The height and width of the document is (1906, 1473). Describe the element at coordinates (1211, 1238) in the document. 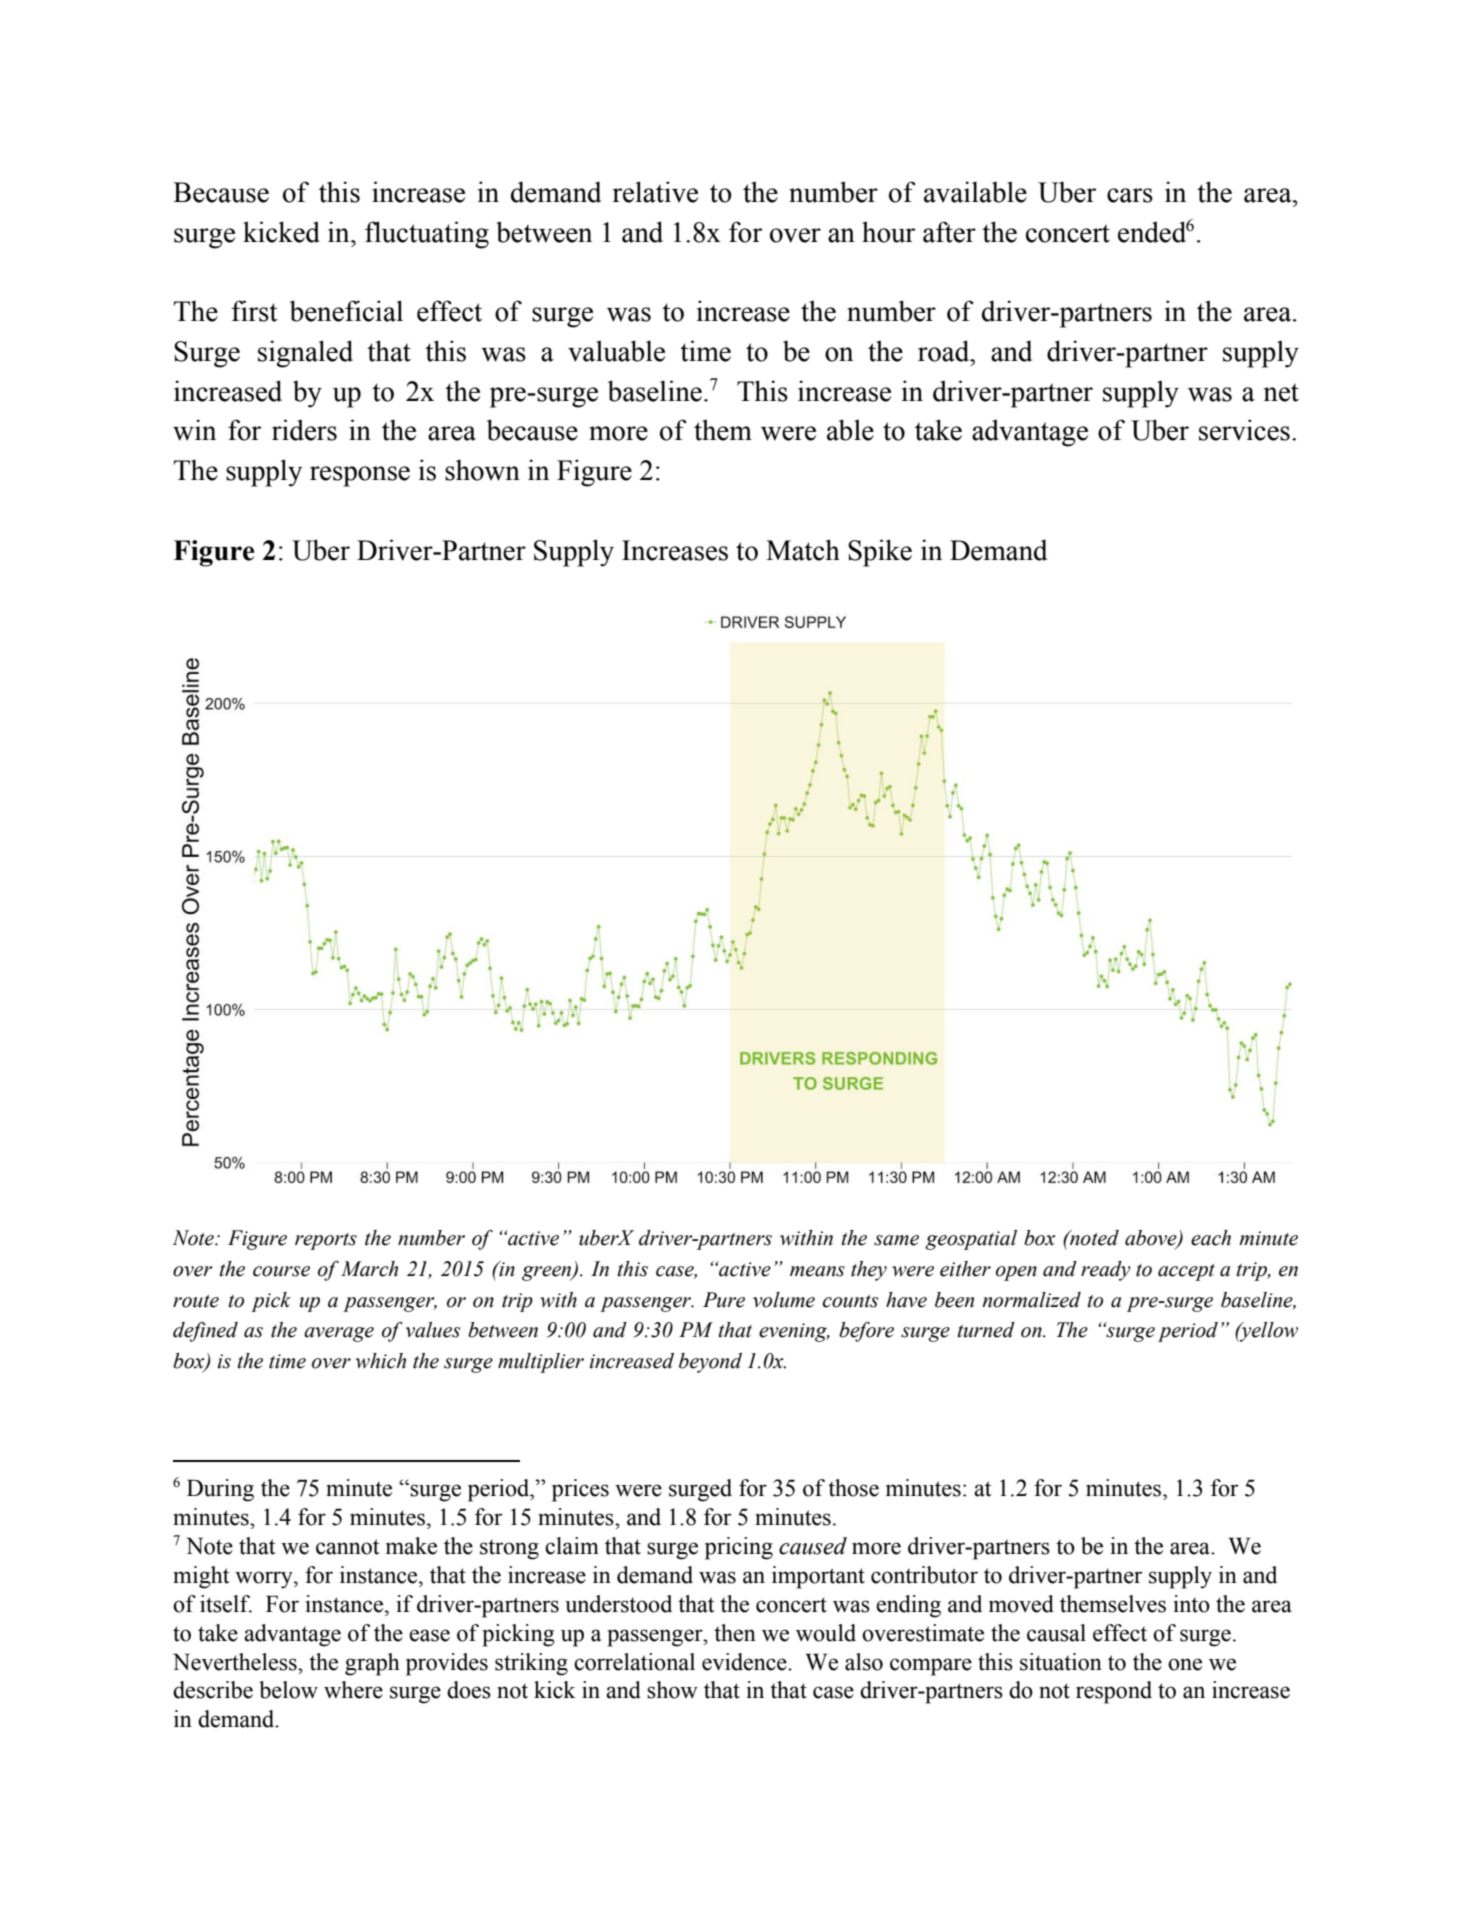

I see `each` at that location.
